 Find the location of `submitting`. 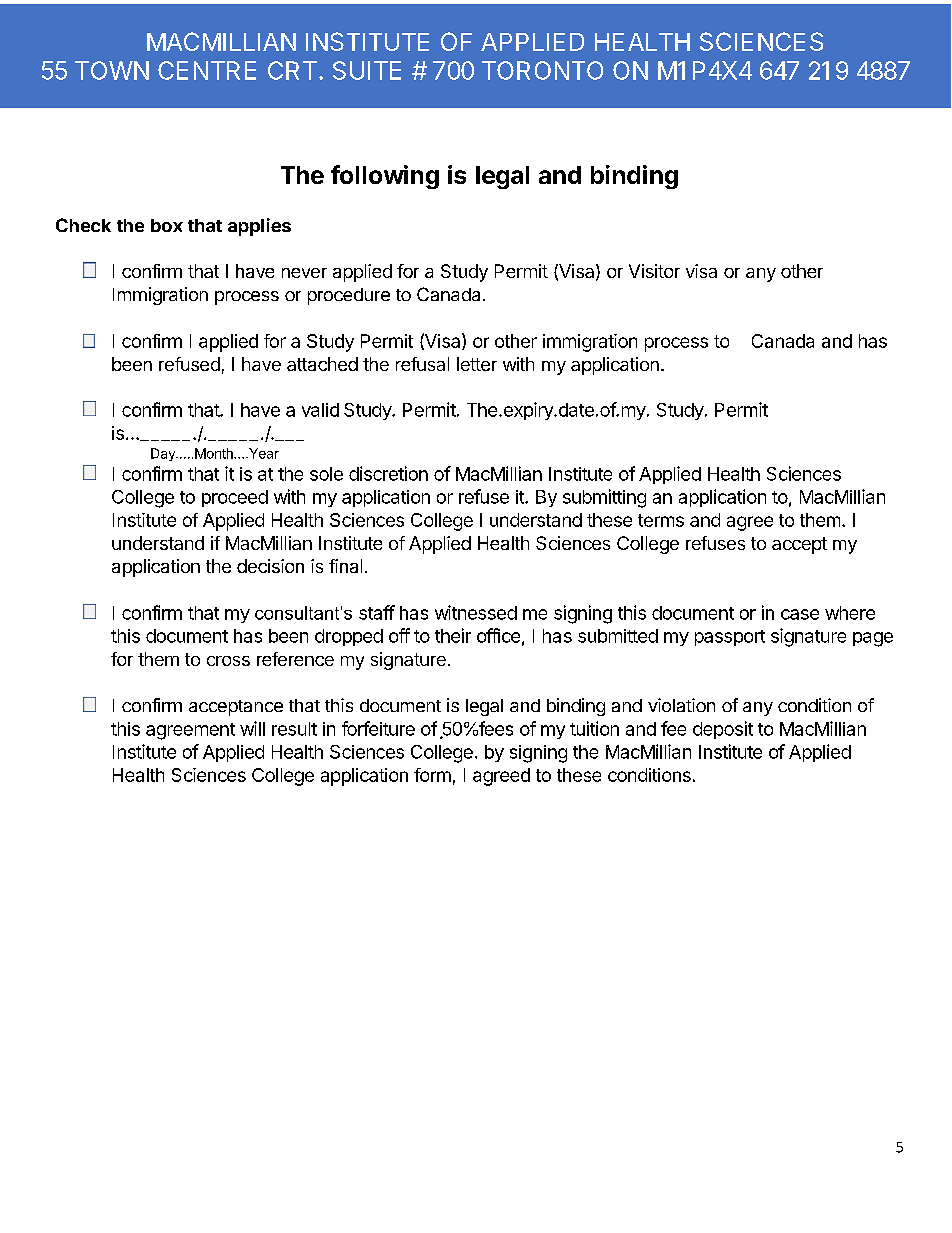

submitting is located at coordinates (604, 498).
